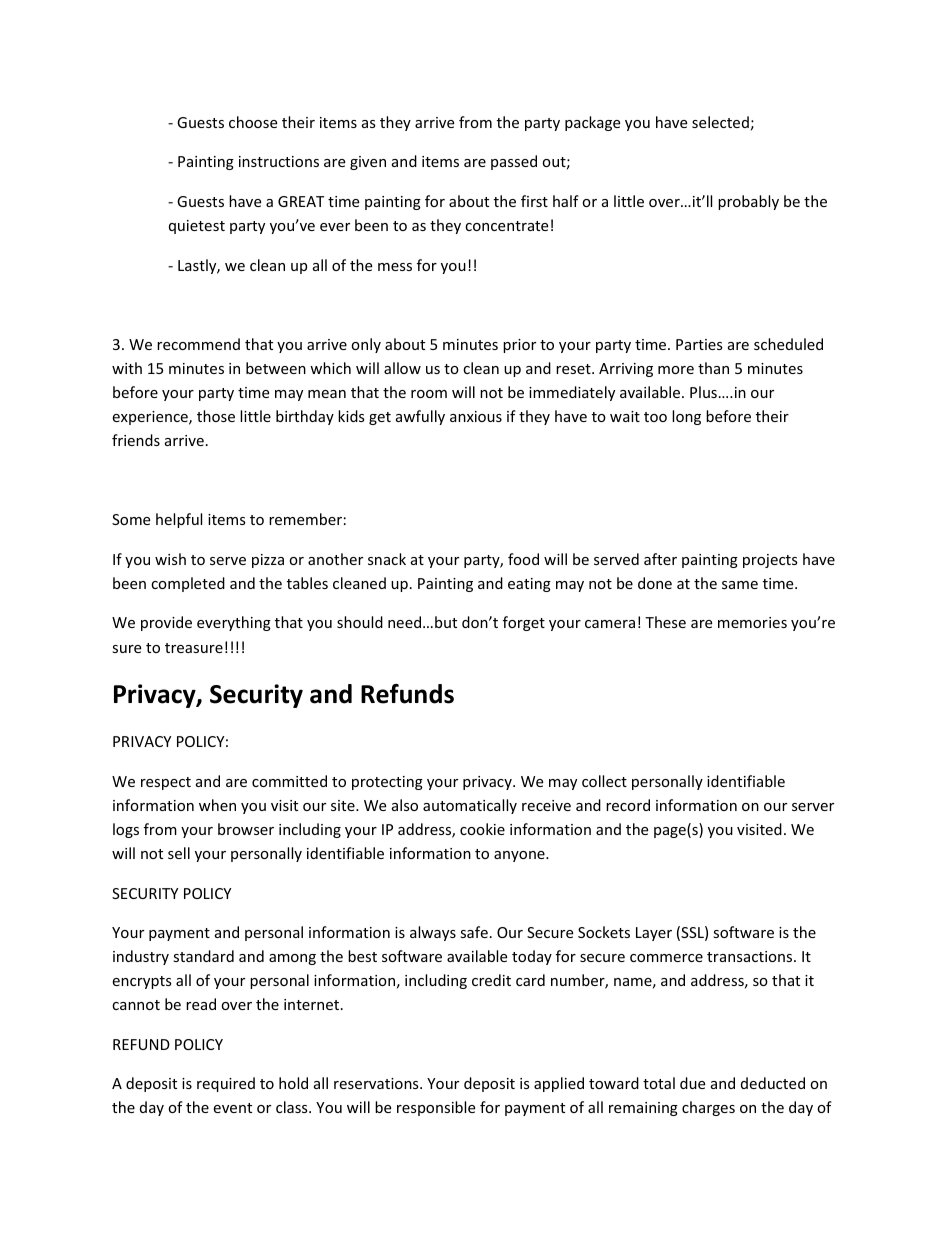  What do you see at coordinates (514, 162) in the page?
I see `passed` at bounding box center [514, 162].
